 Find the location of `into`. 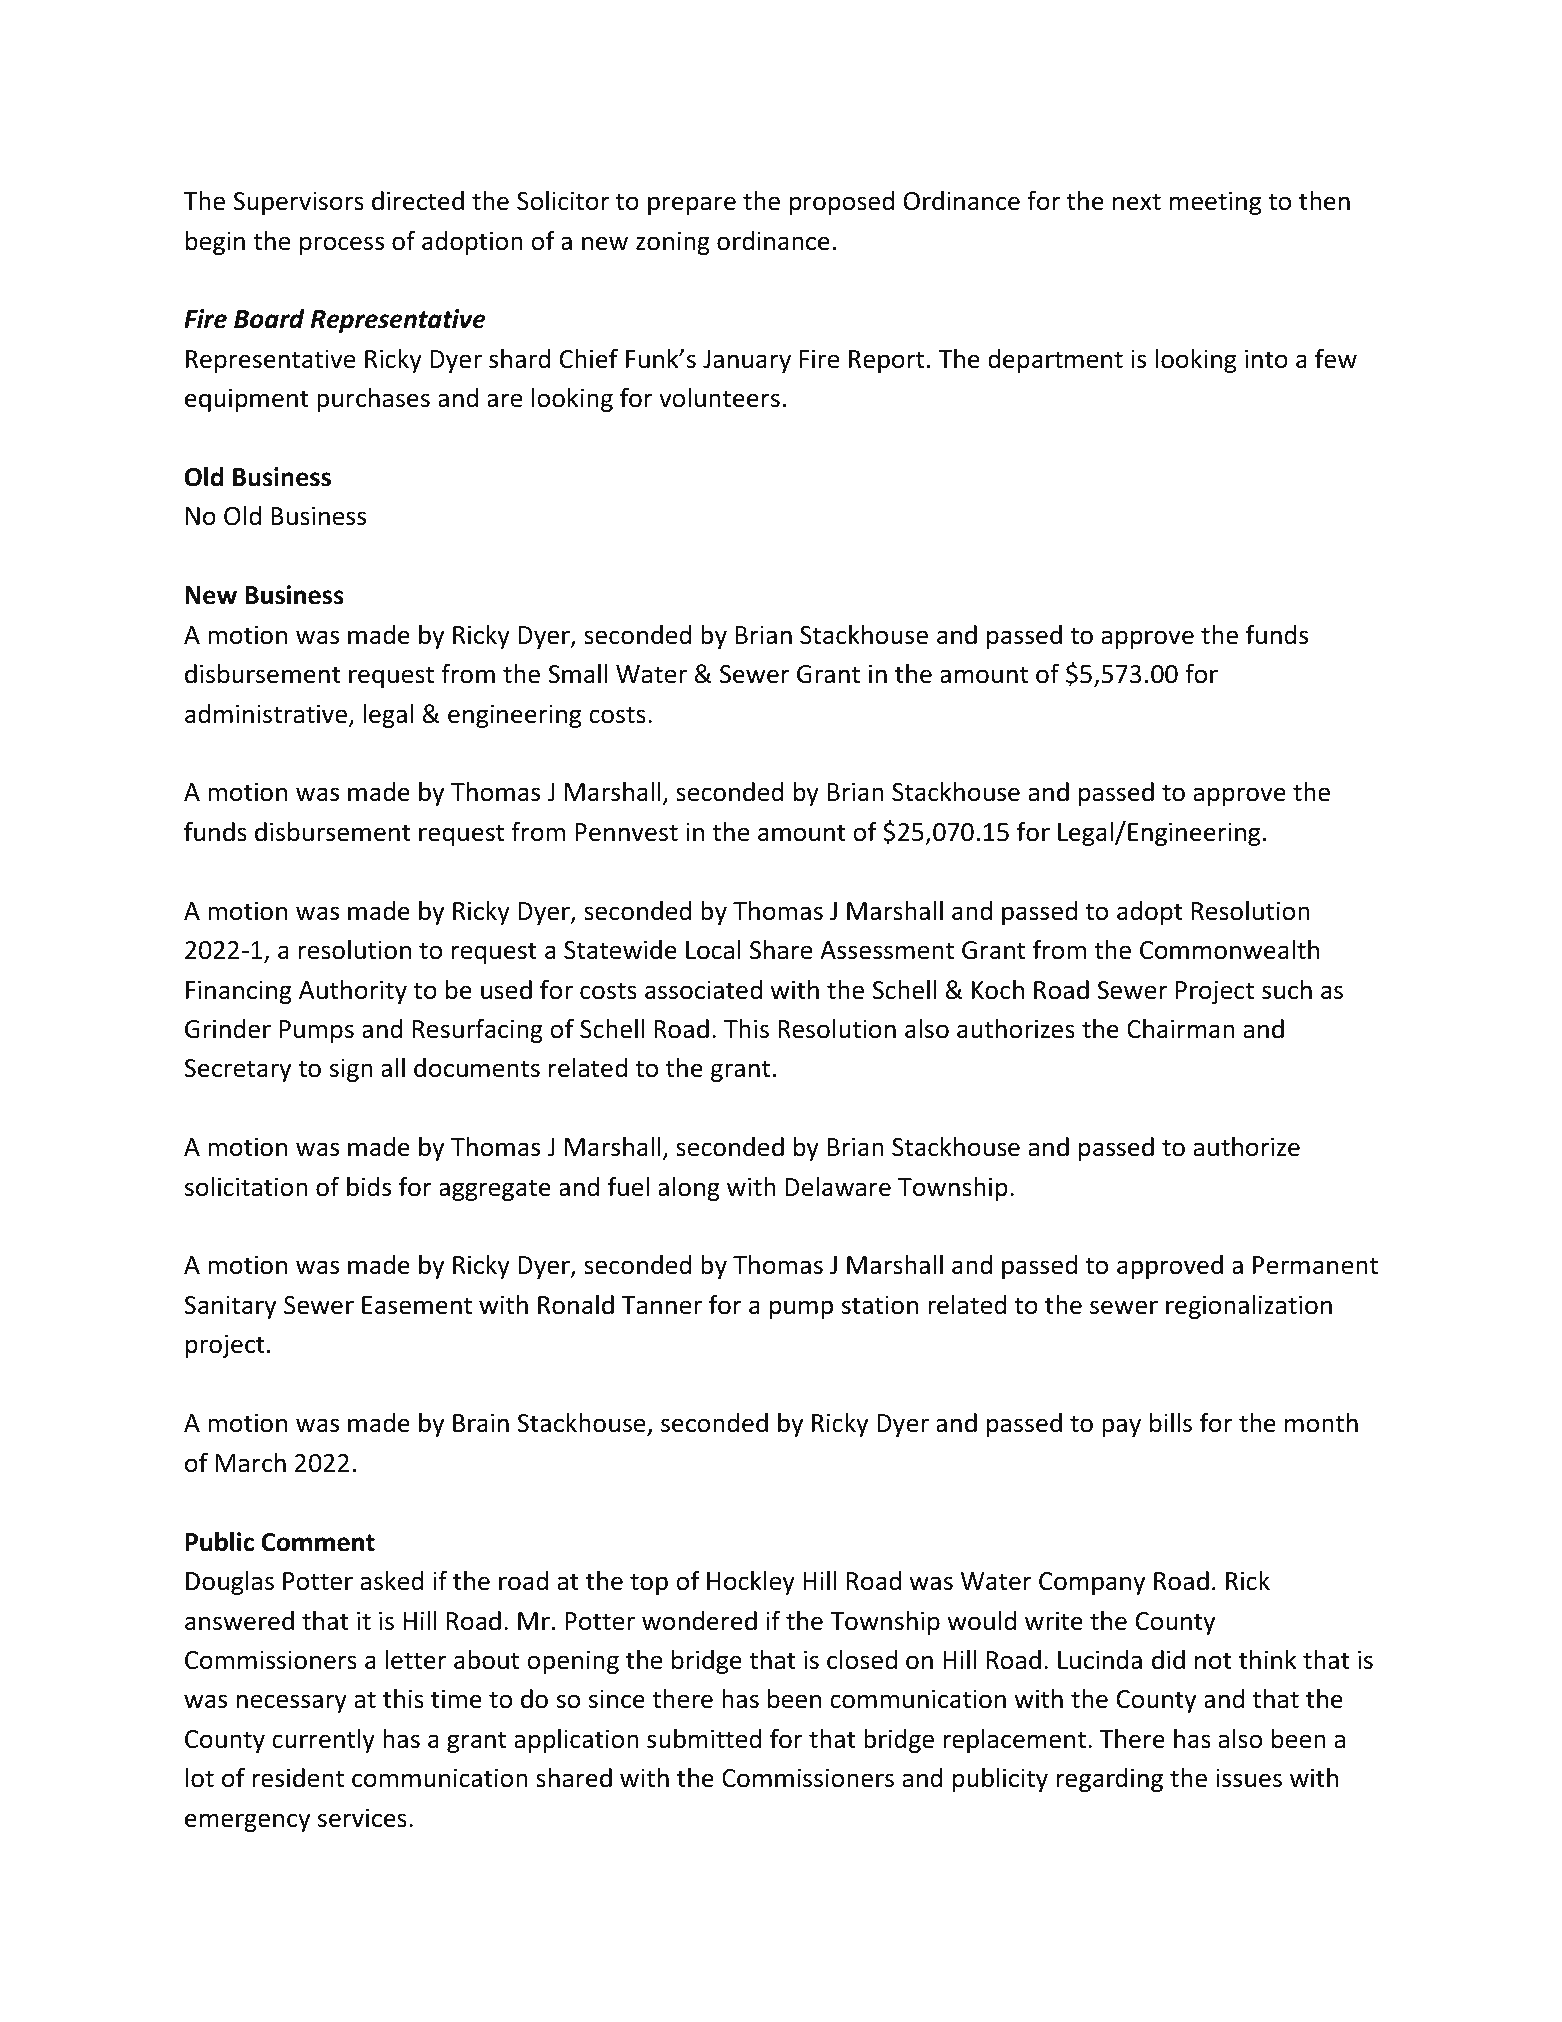

into is located at coordinates (1266, 359).
